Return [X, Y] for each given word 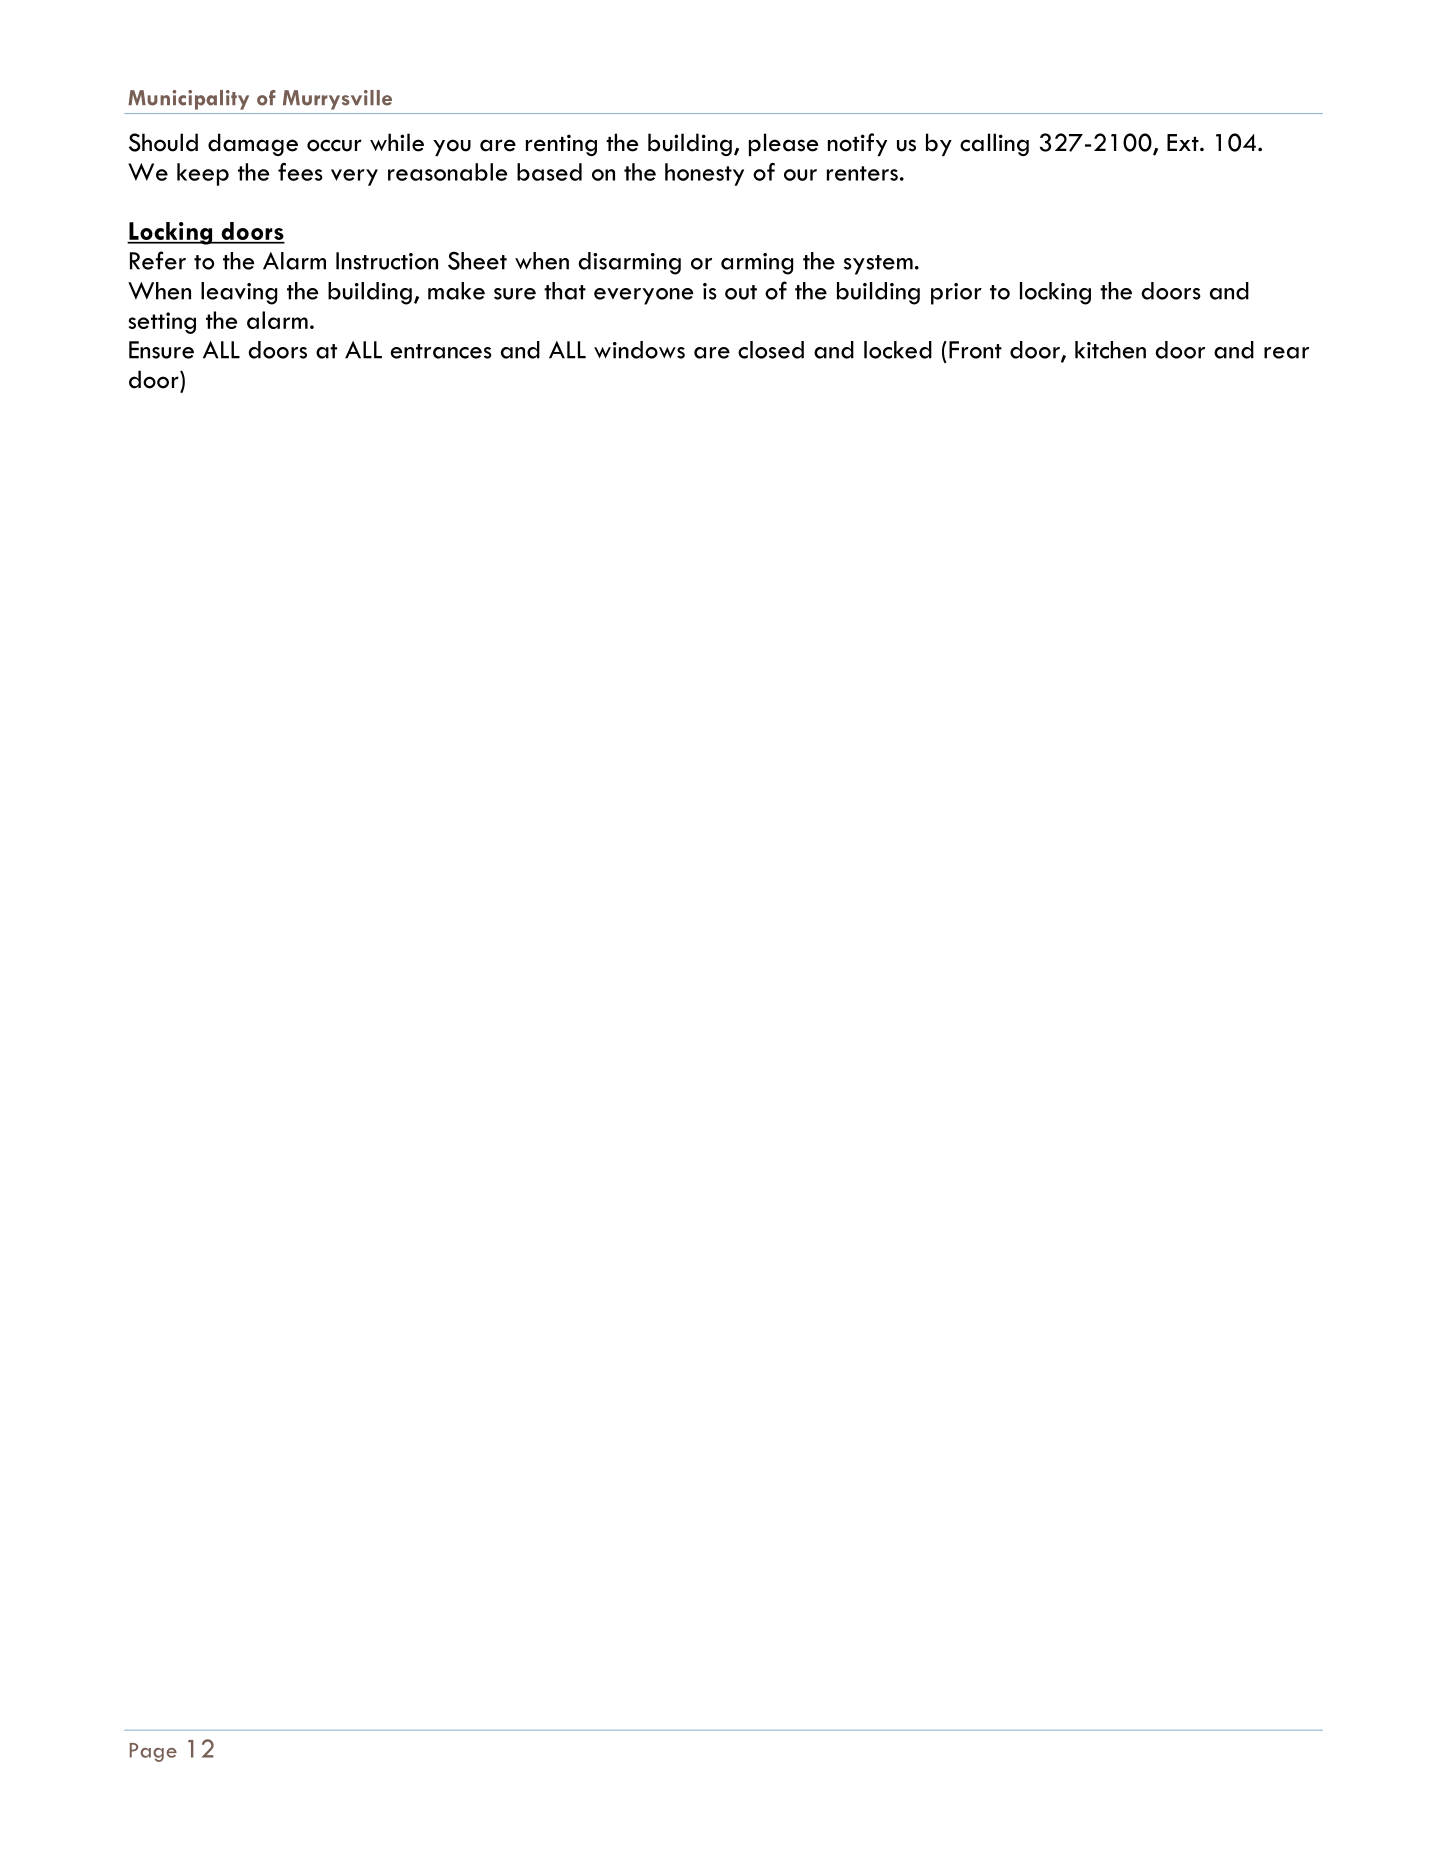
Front [975, 350]
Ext [1184, 142]
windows [639, 350]
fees [300, 172]
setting [162, 323]
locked [898, 350]
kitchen [1110, 350]
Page [153, 1752]
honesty [704, 174]
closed [771, 350]
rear [1286, 353]
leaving [239, 293]
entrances [441, 351]
